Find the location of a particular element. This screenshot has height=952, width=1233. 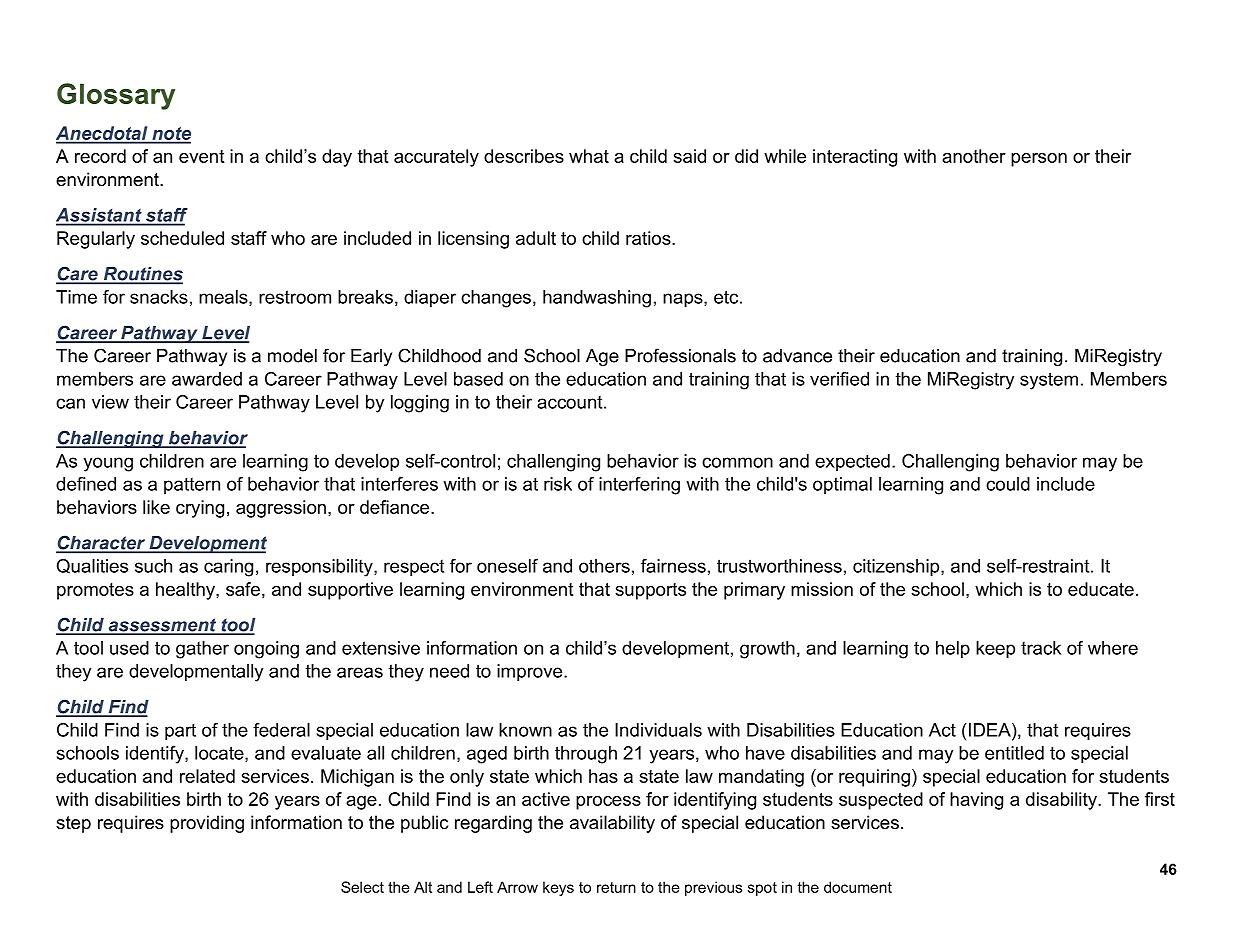

what is located at coordinates (589, 156).
